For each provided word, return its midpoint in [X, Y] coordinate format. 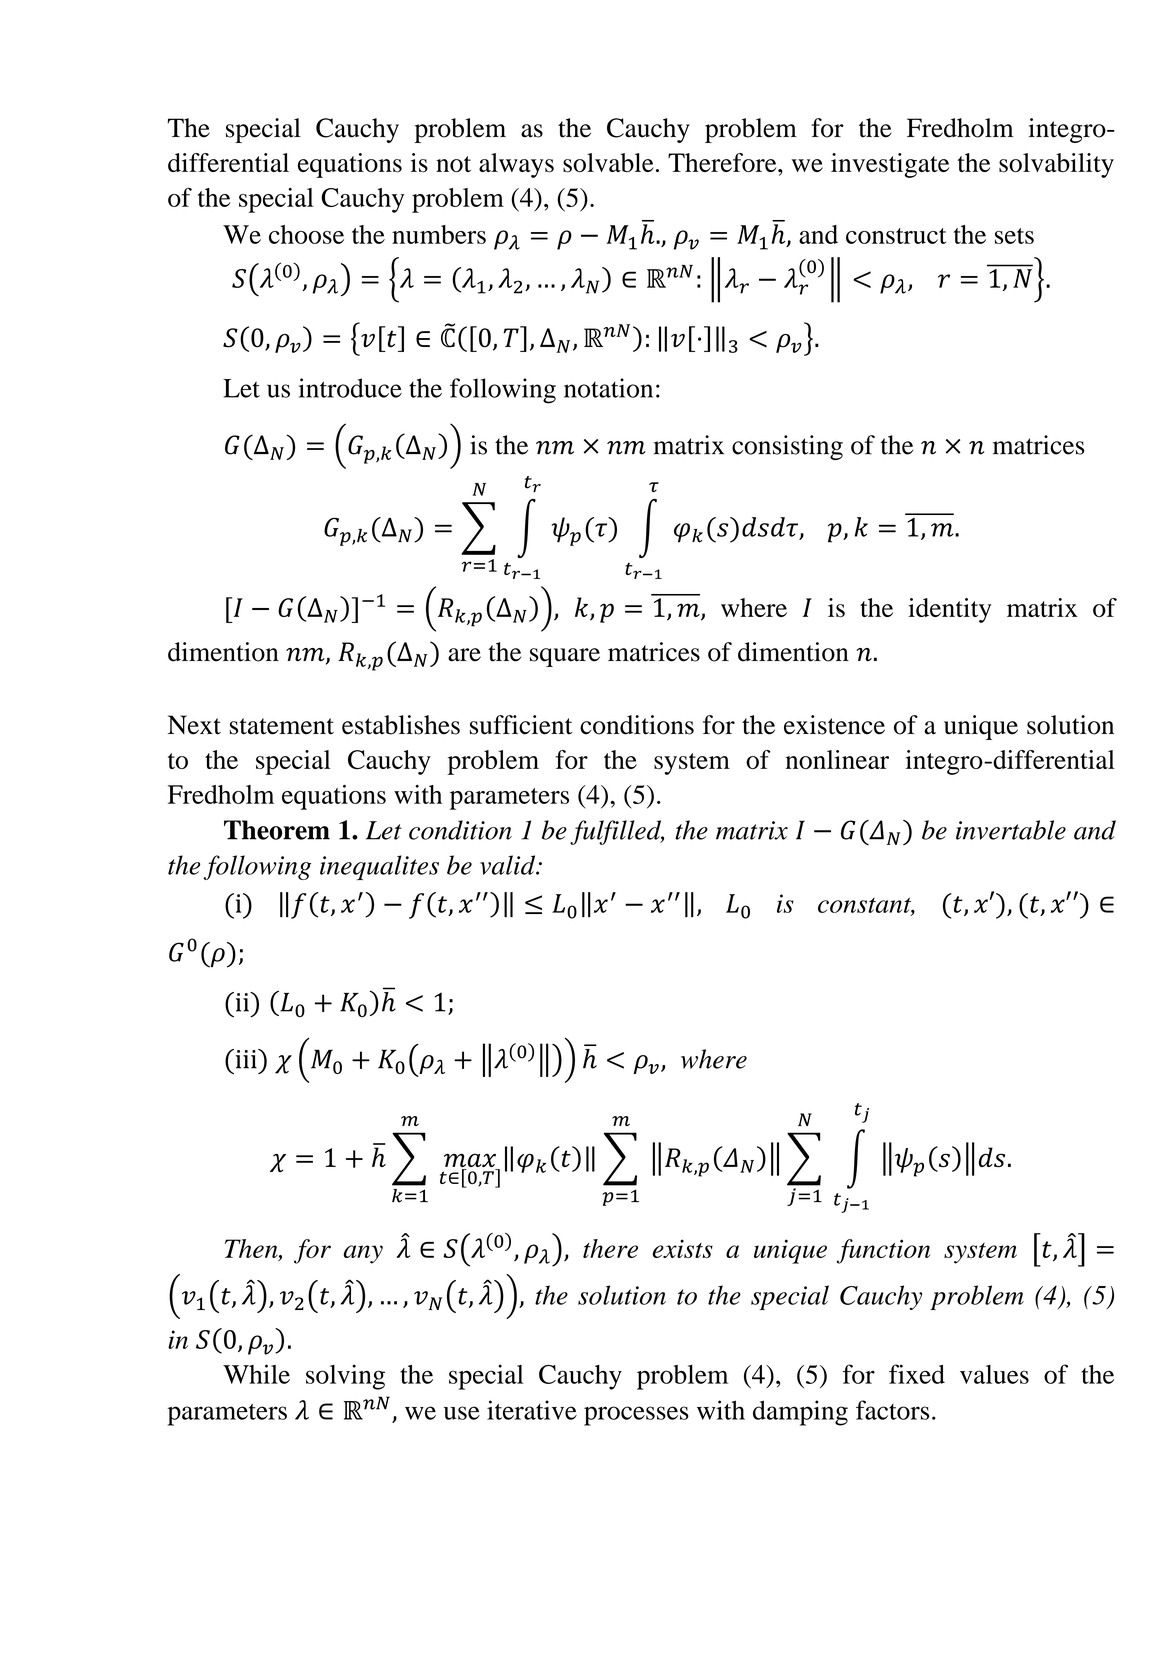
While [256, 1374]
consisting [787, 447]
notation [608, 388]
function [883, 1251]
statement [281, 726]
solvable [608, 162]
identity [949, 610]
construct [896, 236]
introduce [350, 388]
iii [246, 1059]
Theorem [277, 830]
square [565, 657]
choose [306, 234]
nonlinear [837, 759]
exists [682, 1248]
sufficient [521, 725]
